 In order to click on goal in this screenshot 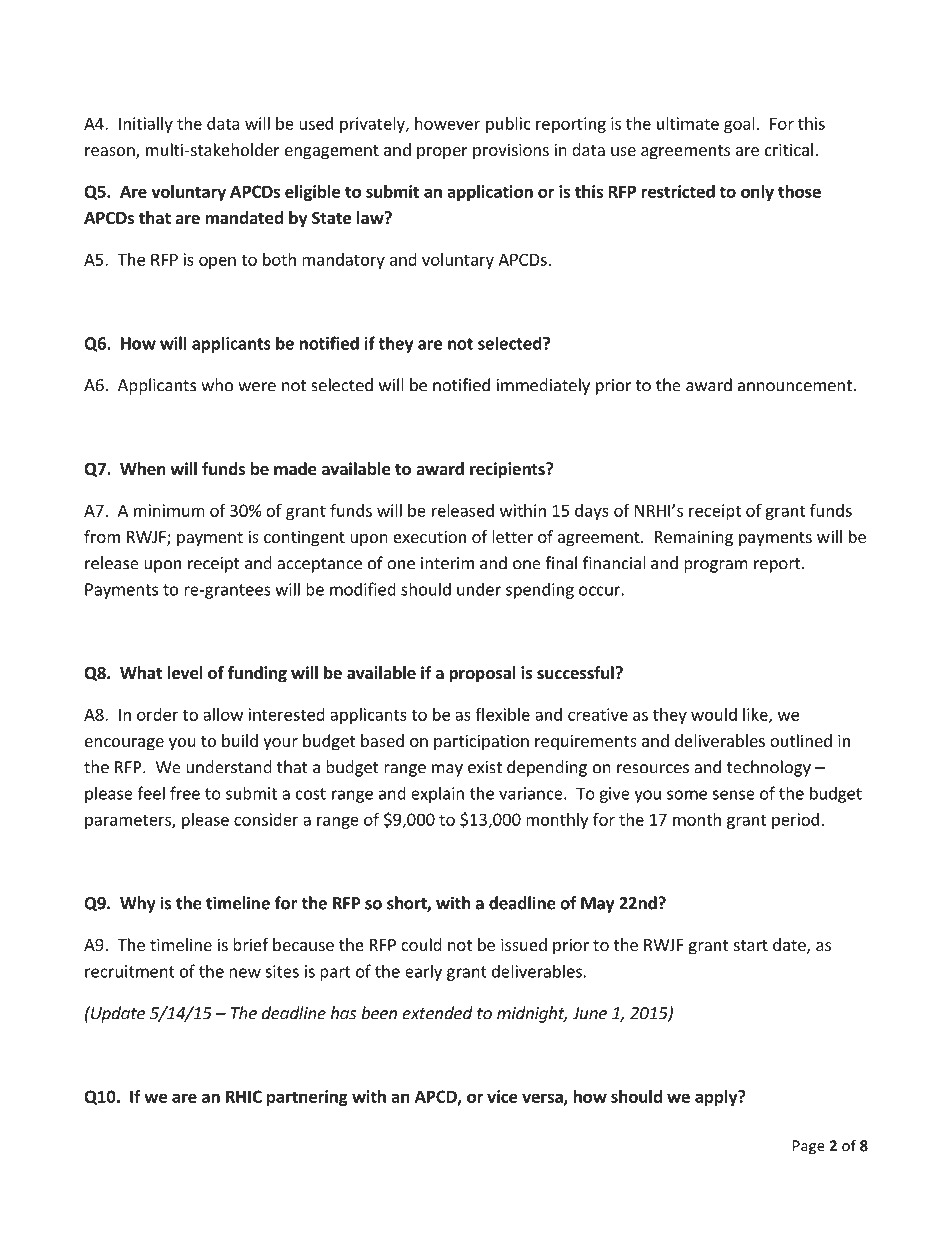, I will do `click(739, 125)`.
